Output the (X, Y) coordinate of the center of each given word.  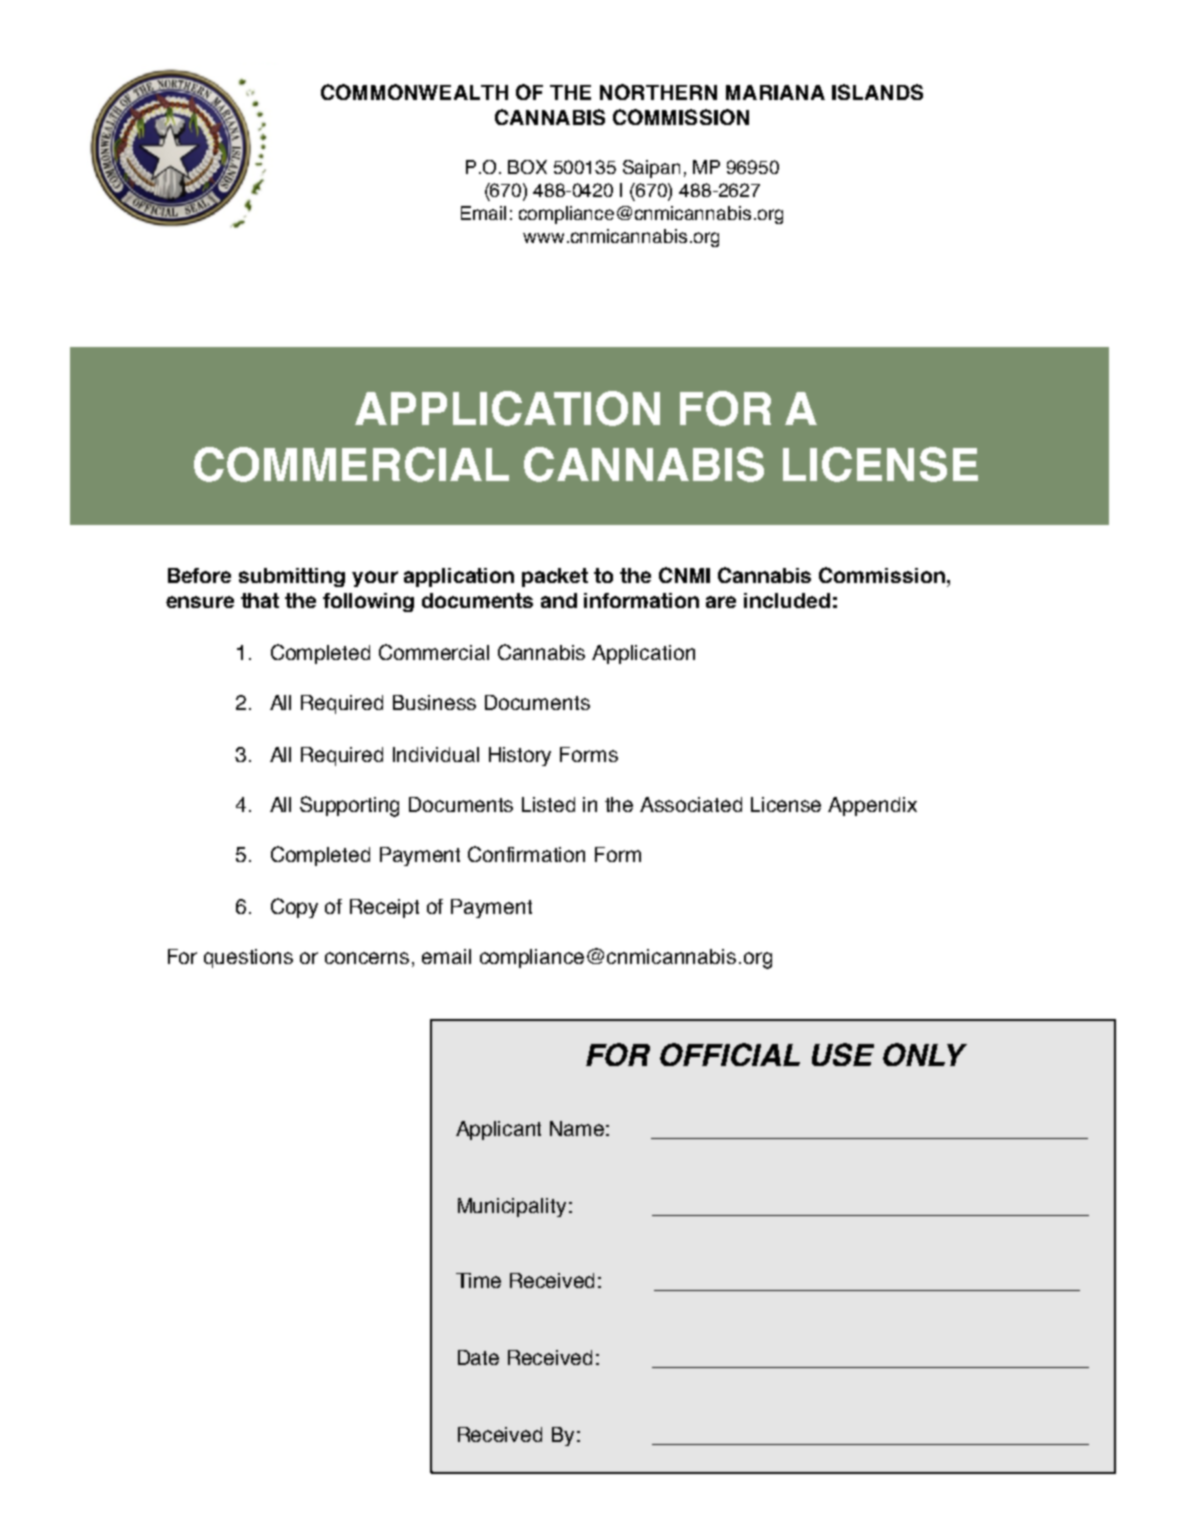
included (787, 600)
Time (478, 1280)
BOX (527, 167)
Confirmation (526, 854)
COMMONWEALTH (414, 92)
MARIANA (775, 92)
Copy (294, 908)
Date (478, 1357)
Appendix (872, 806)
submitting (292, 577)
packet (555, 577)
